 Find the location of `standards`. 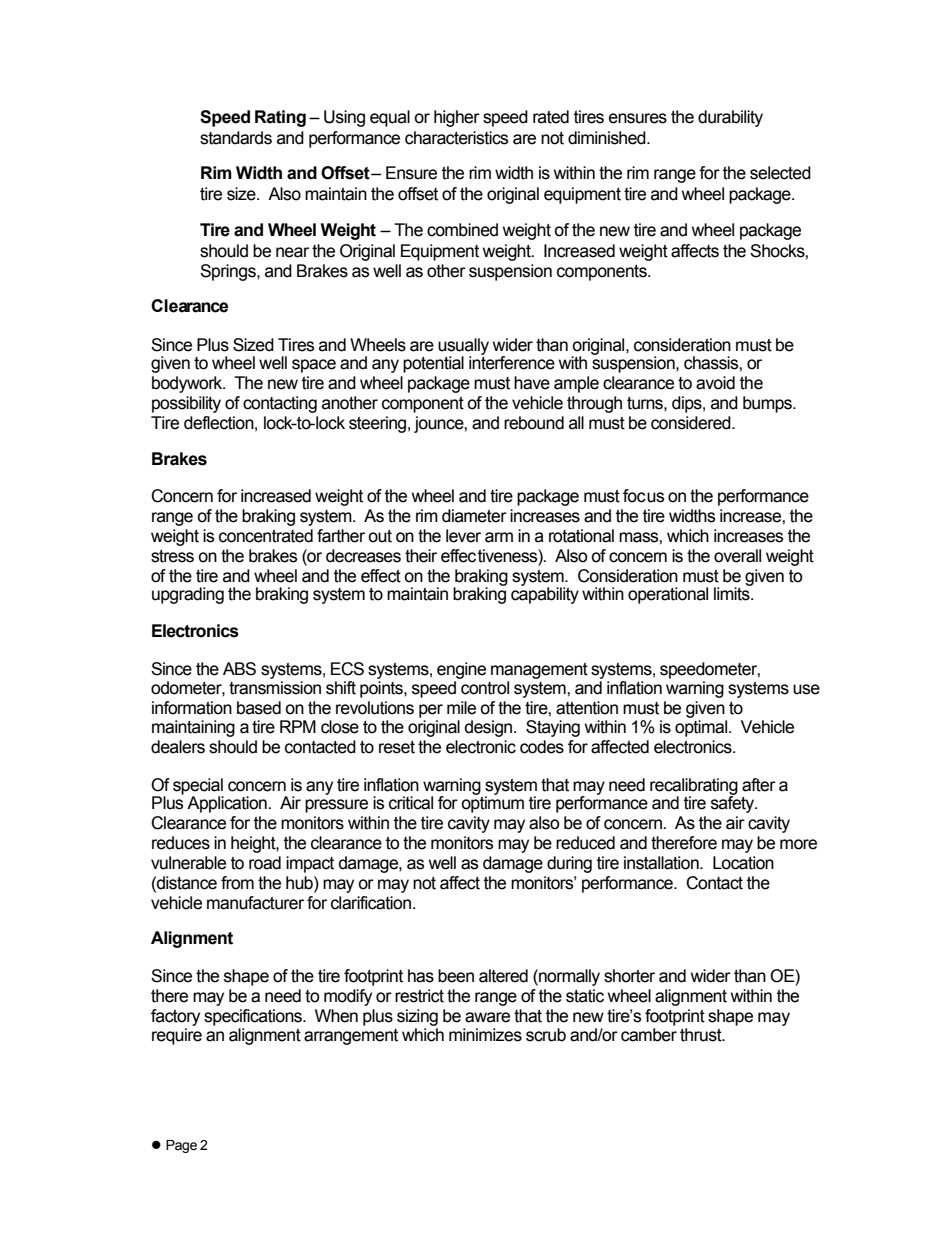

standards is located at coordinates (236, 138).
